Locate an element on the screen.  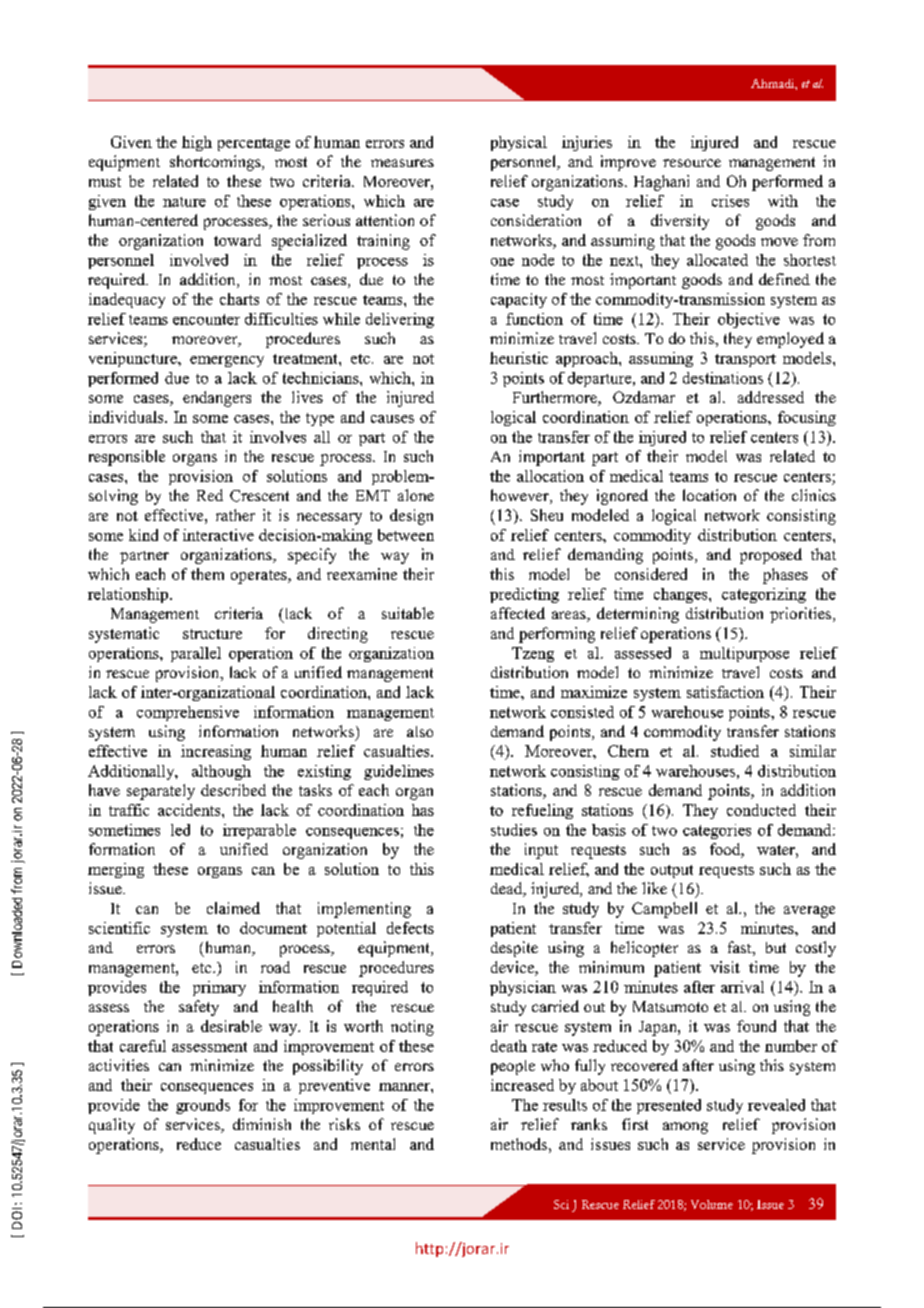
mental is located at coordinates (373, 1144).
